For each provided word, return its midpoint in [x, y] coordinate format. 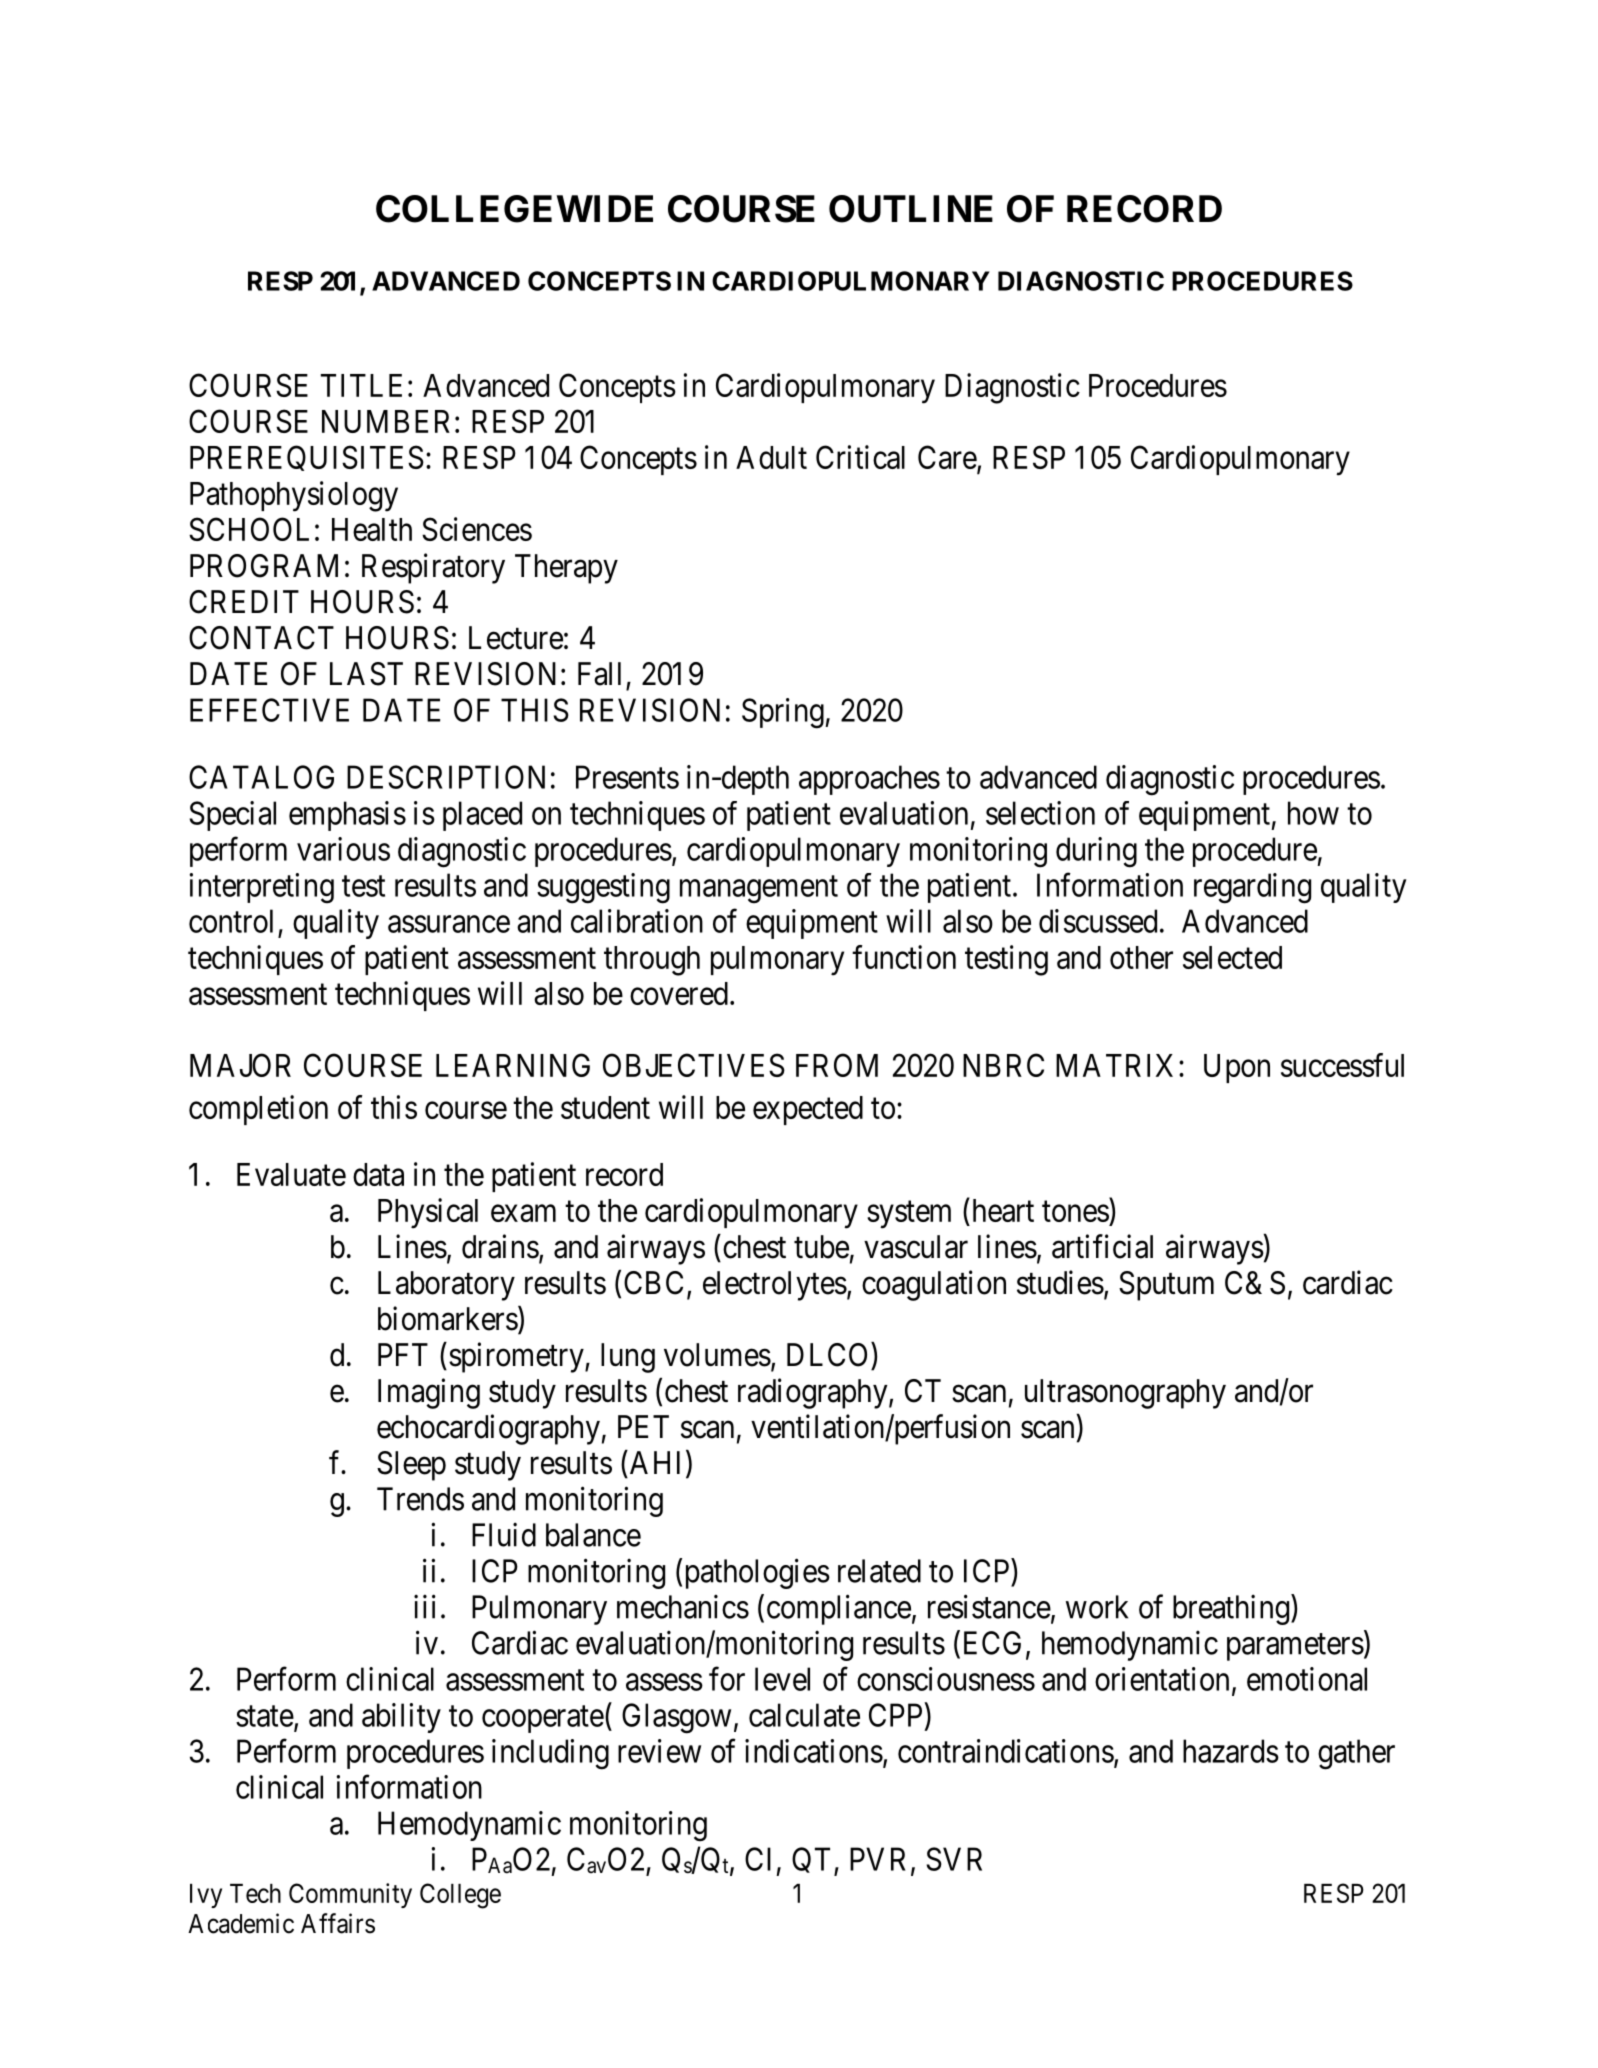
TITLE [361, 385]
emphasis [347, 816]
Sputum [1166, 1286]
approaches [869, 780]
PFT [403, 1354]
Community [350, 1895]
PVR [881, 1860]
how [1313, 813]
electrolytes [775, 1286]
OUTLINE [911, 209]
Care [948, 458]
